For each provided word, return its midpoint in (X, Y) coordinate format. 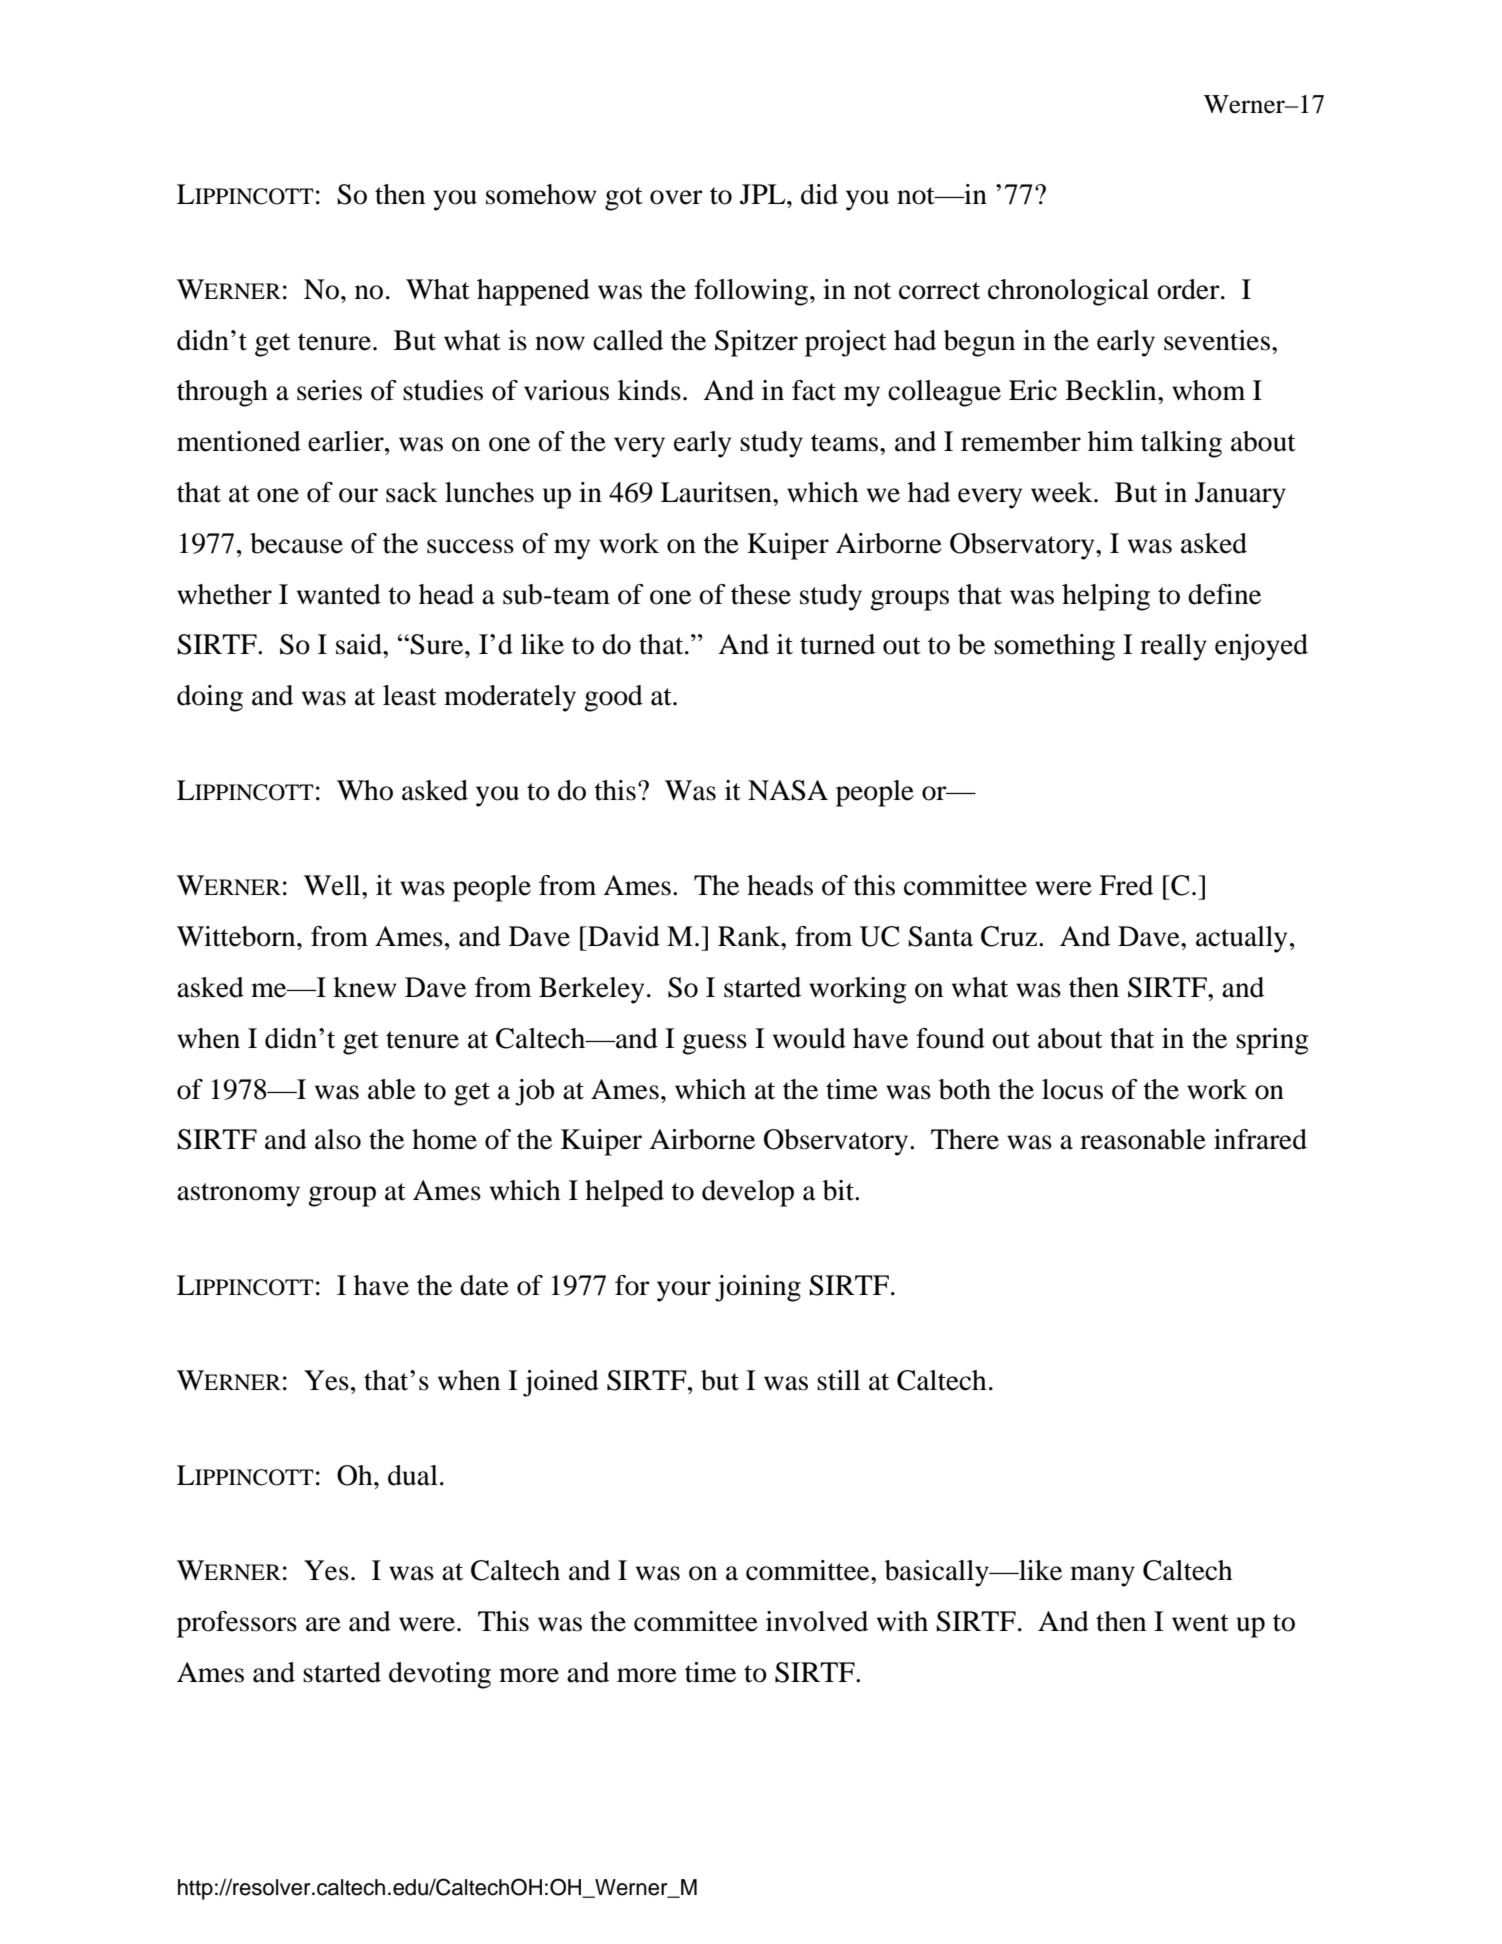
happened (533, 292)
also (338, 1139)
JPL (764, 194)
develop (748, 1193)
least (410, 695)
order (1189, 289)
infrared (1260, 1139)
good (613, 698)
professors (237, 1624)
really (1173, 647)
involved (817, 1621)
